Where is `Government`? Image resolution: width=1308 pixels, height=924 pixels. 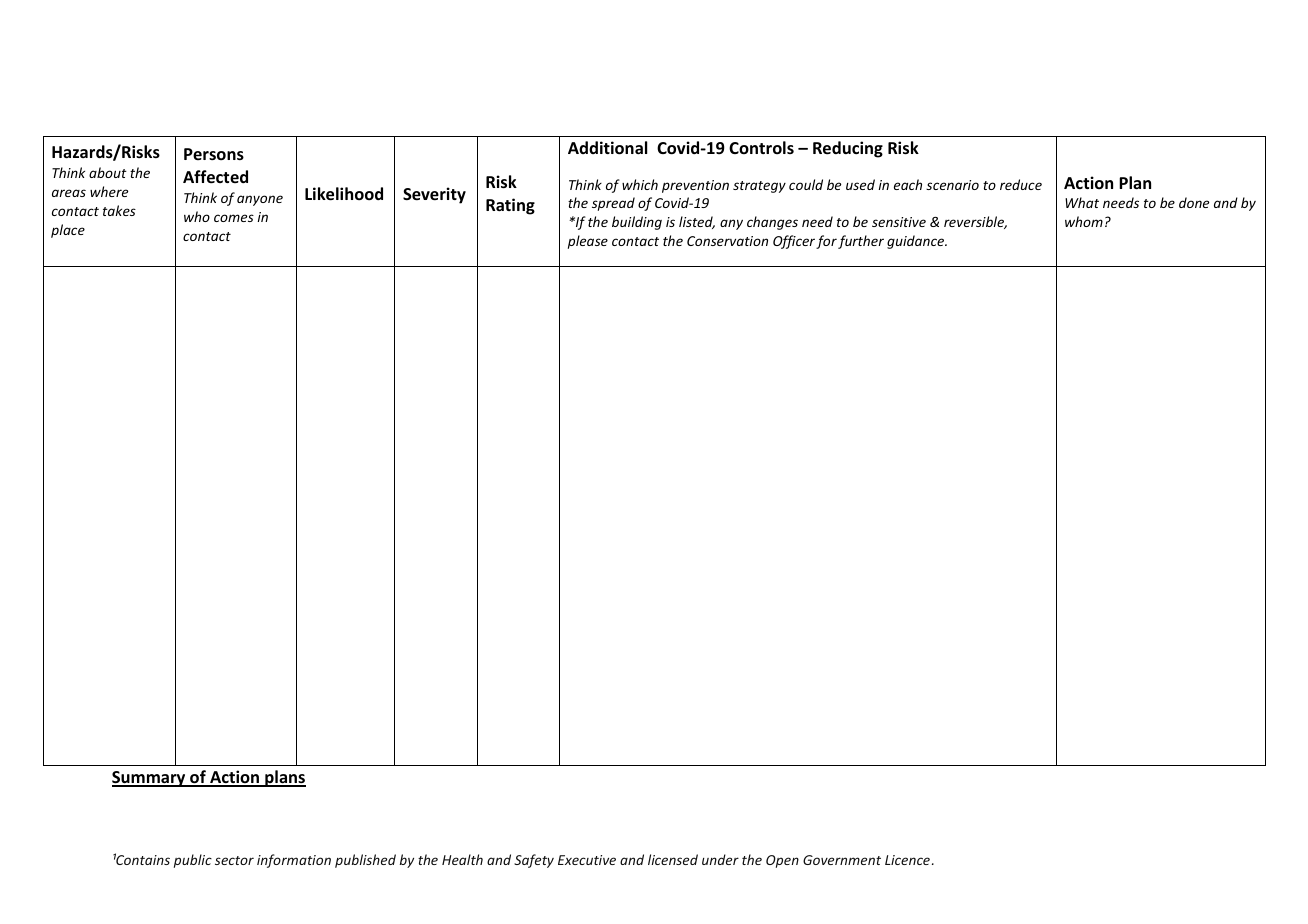 Government is located at coordinates (842, 860).
